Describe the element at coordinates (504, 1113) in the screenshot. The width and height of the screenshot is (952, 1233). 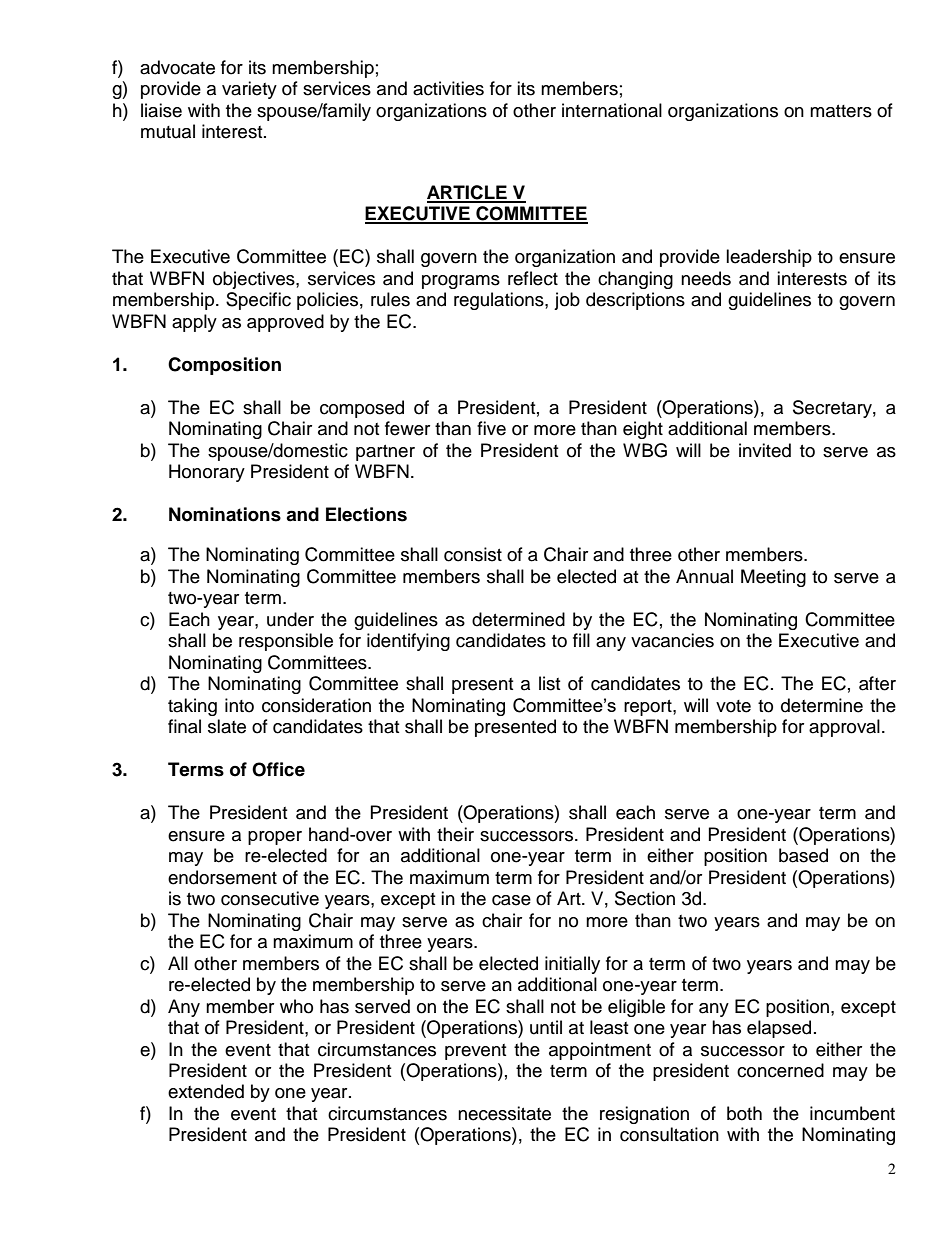
I see `necessitate` at that location.
